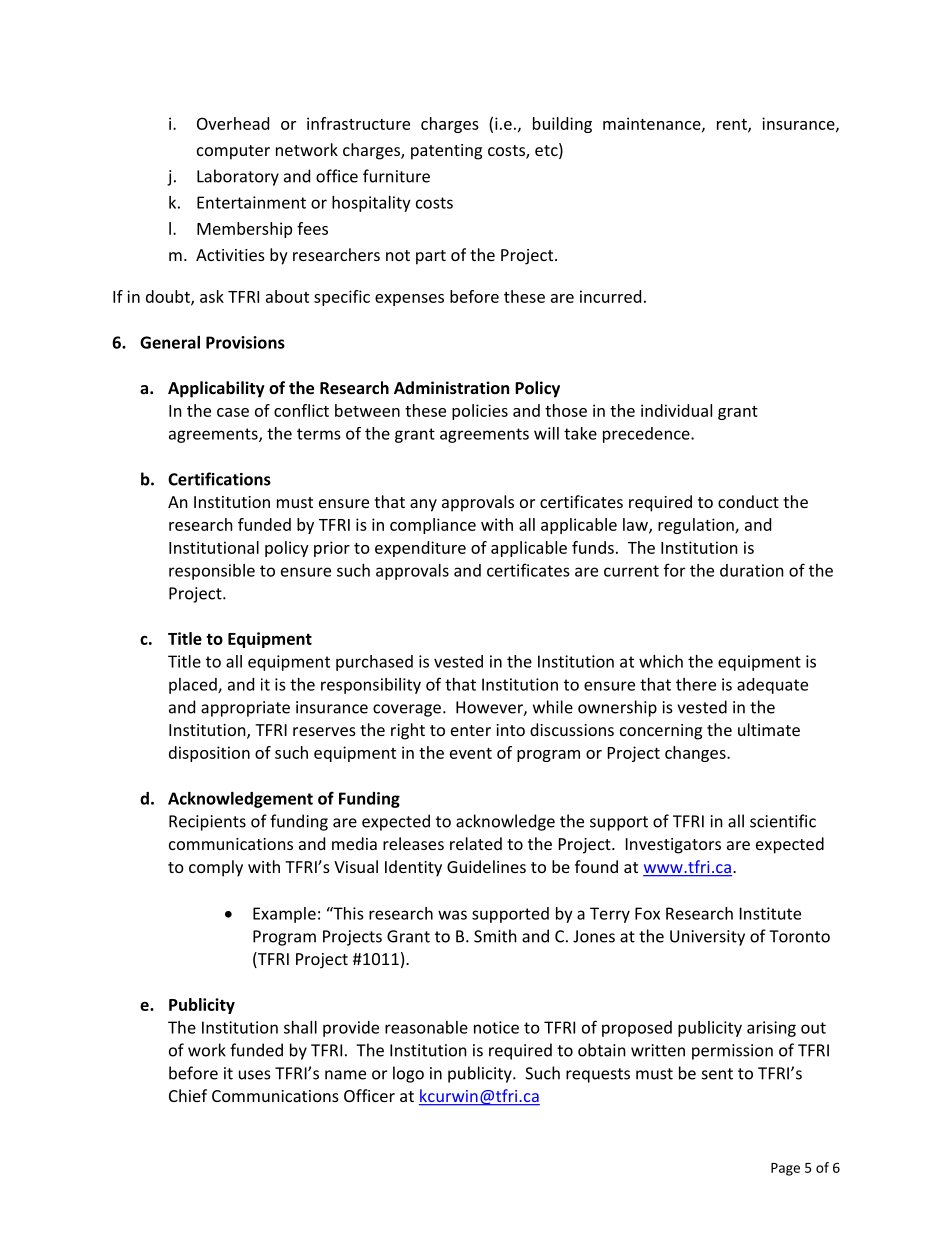 The image size is (952, 1233). I want to click on maintenance, so click(653, 124).
